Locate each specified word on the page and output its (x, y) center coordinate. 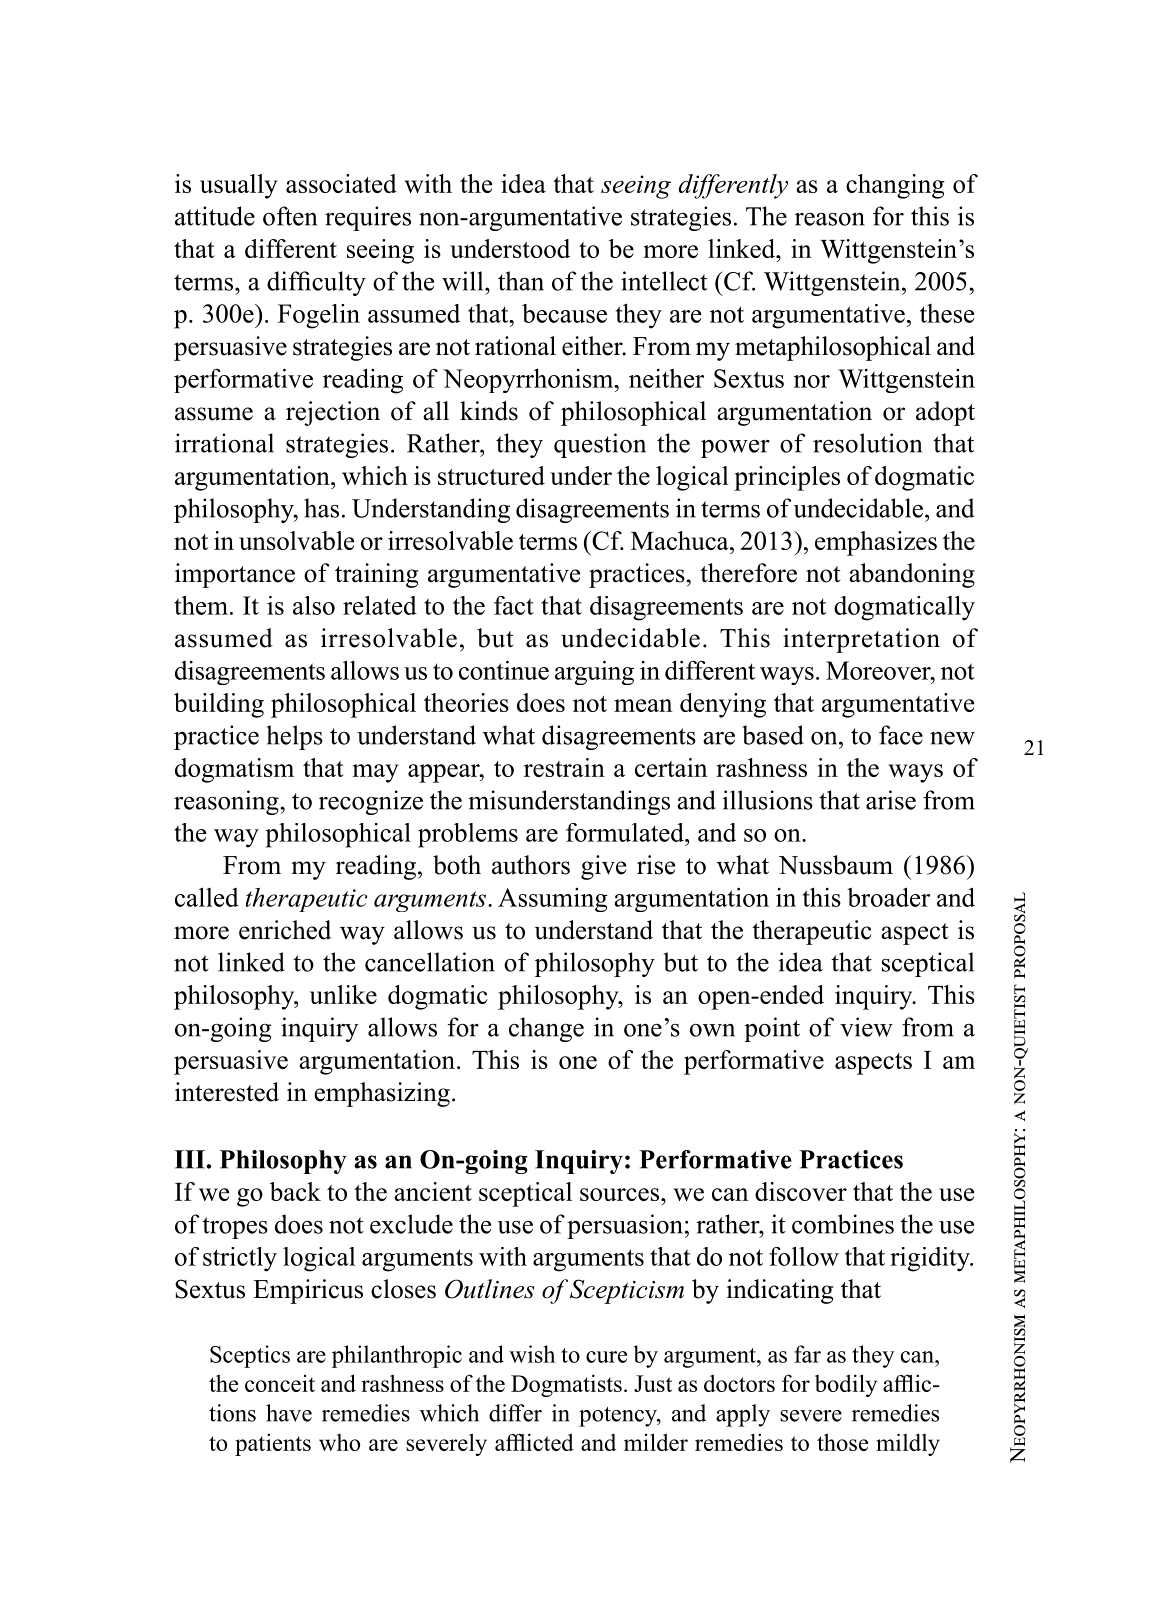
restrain (564, 767)
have (289, 1413)
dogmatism (234, 770)
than (521, 281)
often (290, 216)
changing (895, 186)
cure (606, 1357)
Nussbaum (836, 865)
